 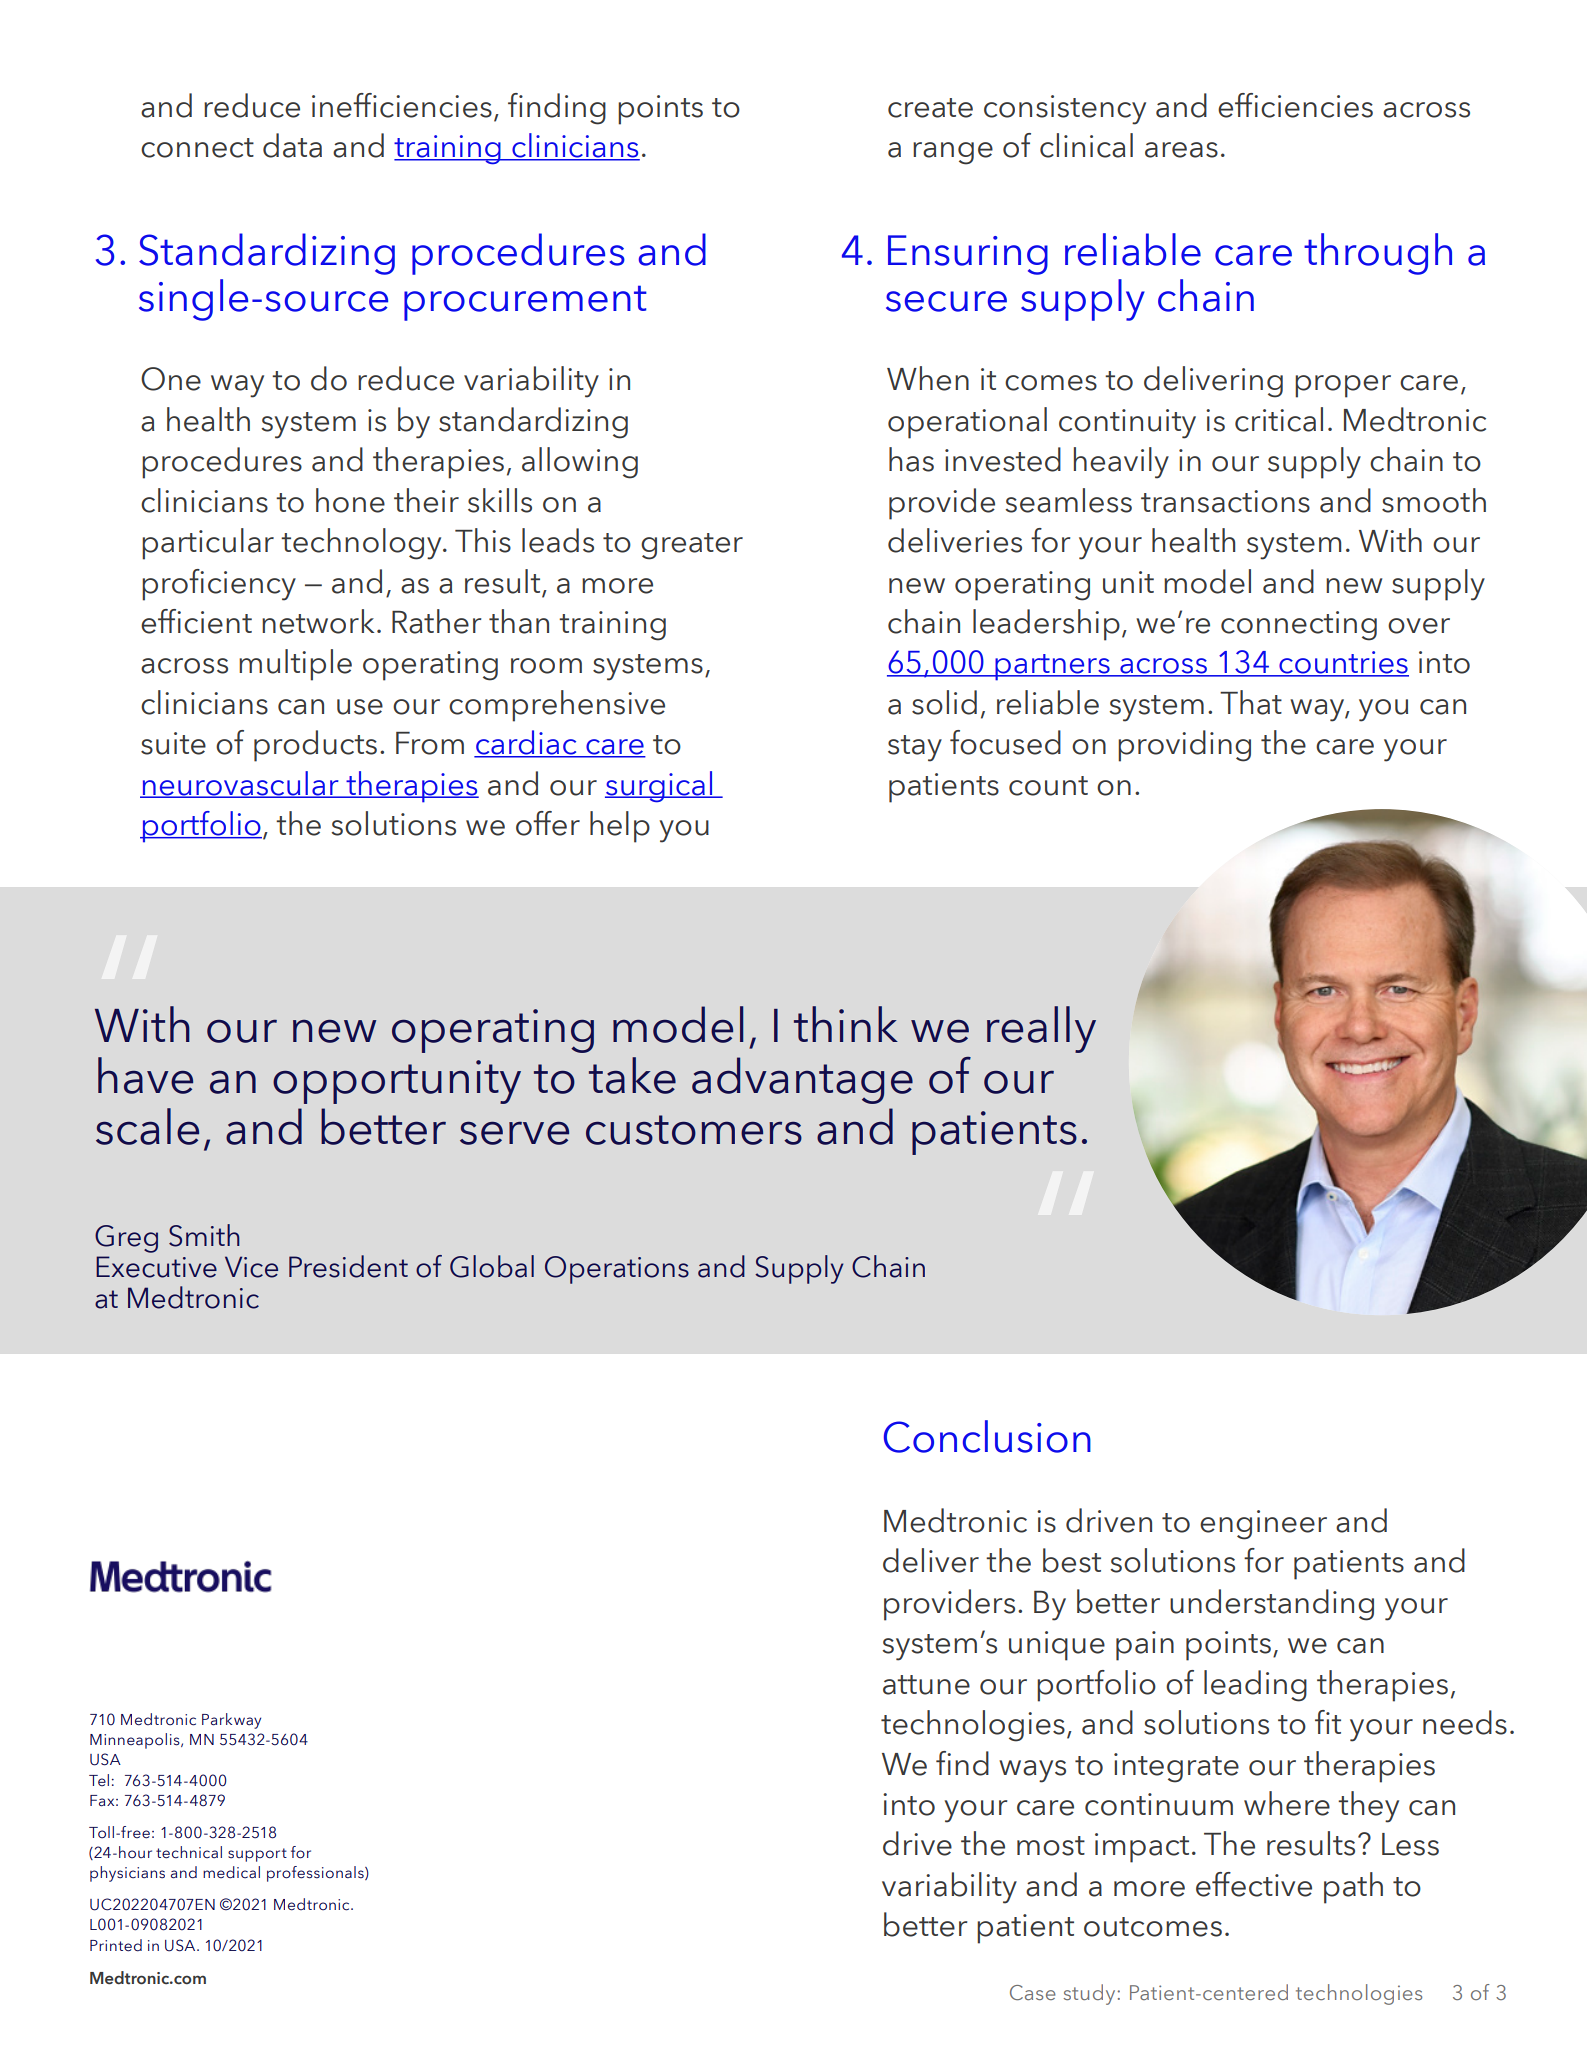 I want to click on Vice, so click(x=251, y=1267).
